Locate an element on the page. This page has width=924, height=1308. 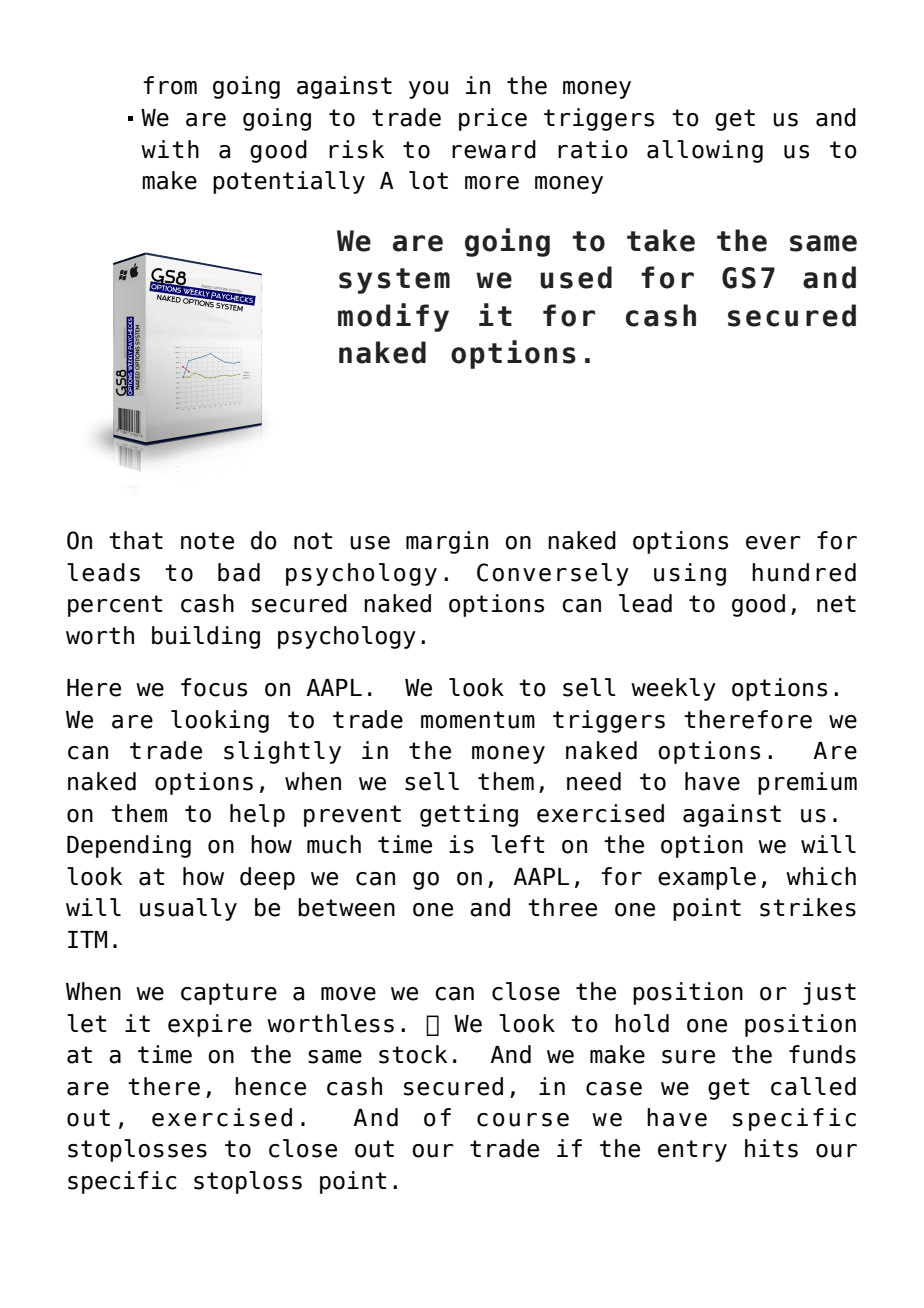
with is located at coordinates (170, 149).
